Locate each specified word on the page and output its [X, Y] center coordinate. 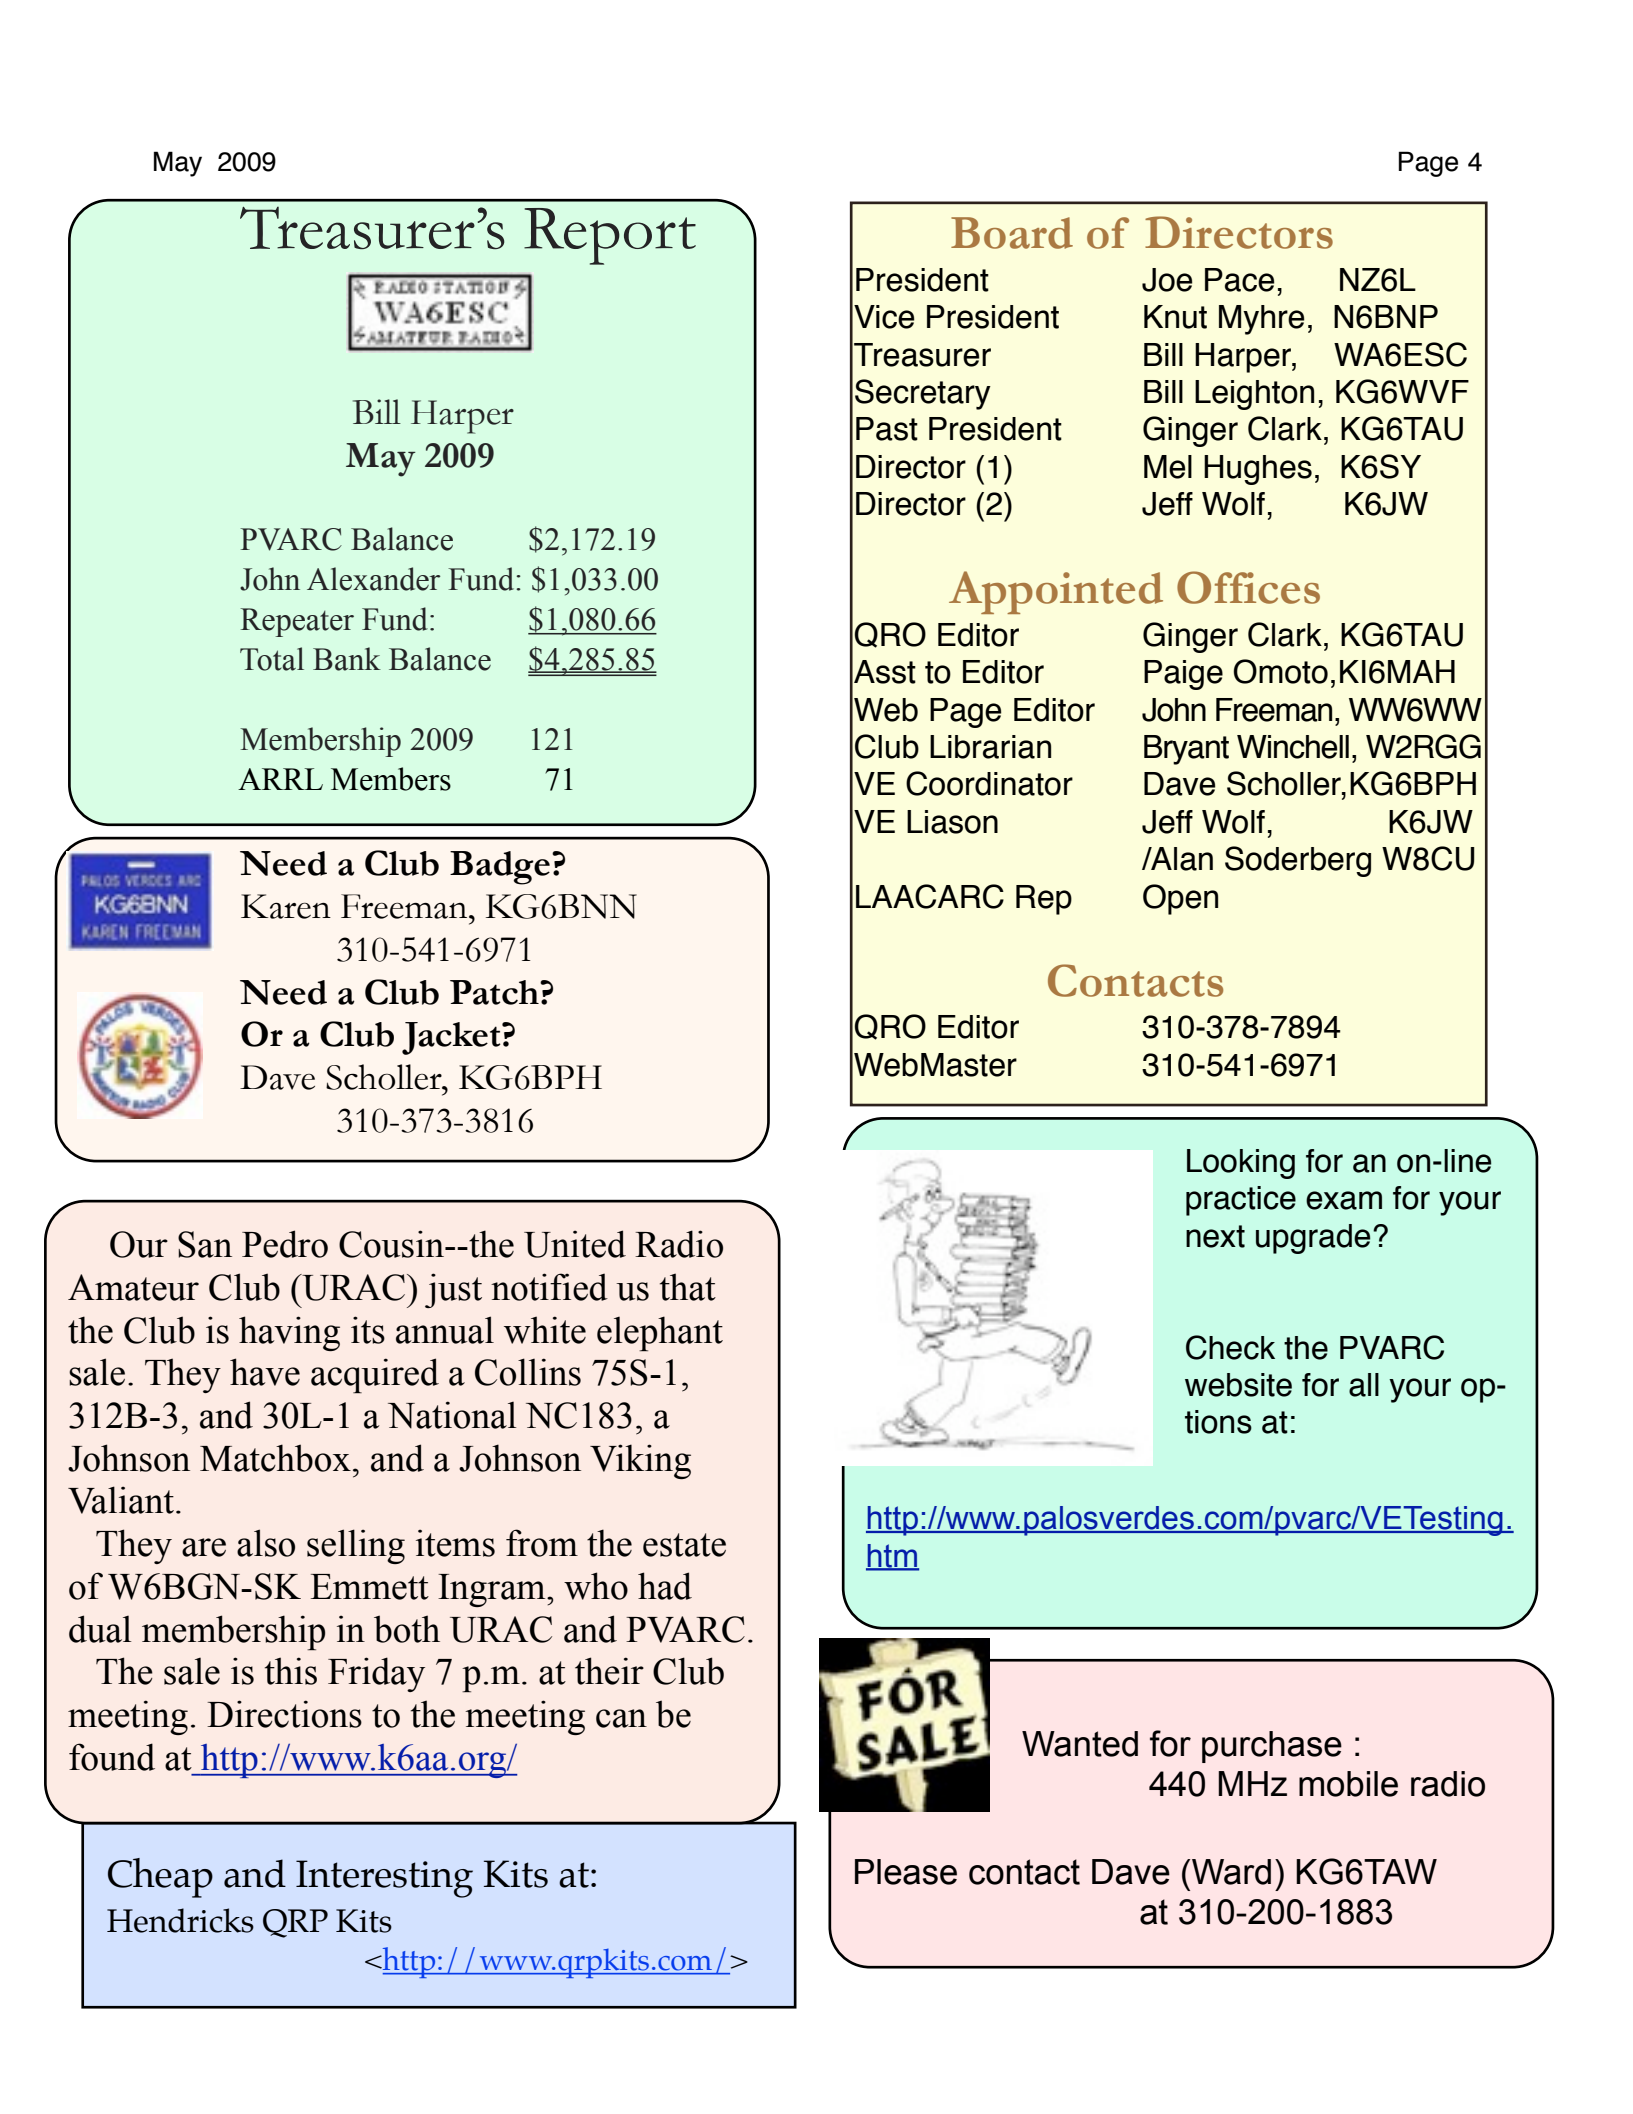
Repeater [297, 622]
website [1238, 1385]
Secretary [923, 394]
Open [1180, 899]
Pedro [285, 1244]
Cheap [160, 1878]
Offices [1248, 587]
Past [887, 429]
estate [684, 1545]
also [266, 1543]
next [1215, 1236]
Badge [500, 868]
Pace [1240, 280]
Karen [286, 906]
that [688, 1287]
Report [610, 236]
